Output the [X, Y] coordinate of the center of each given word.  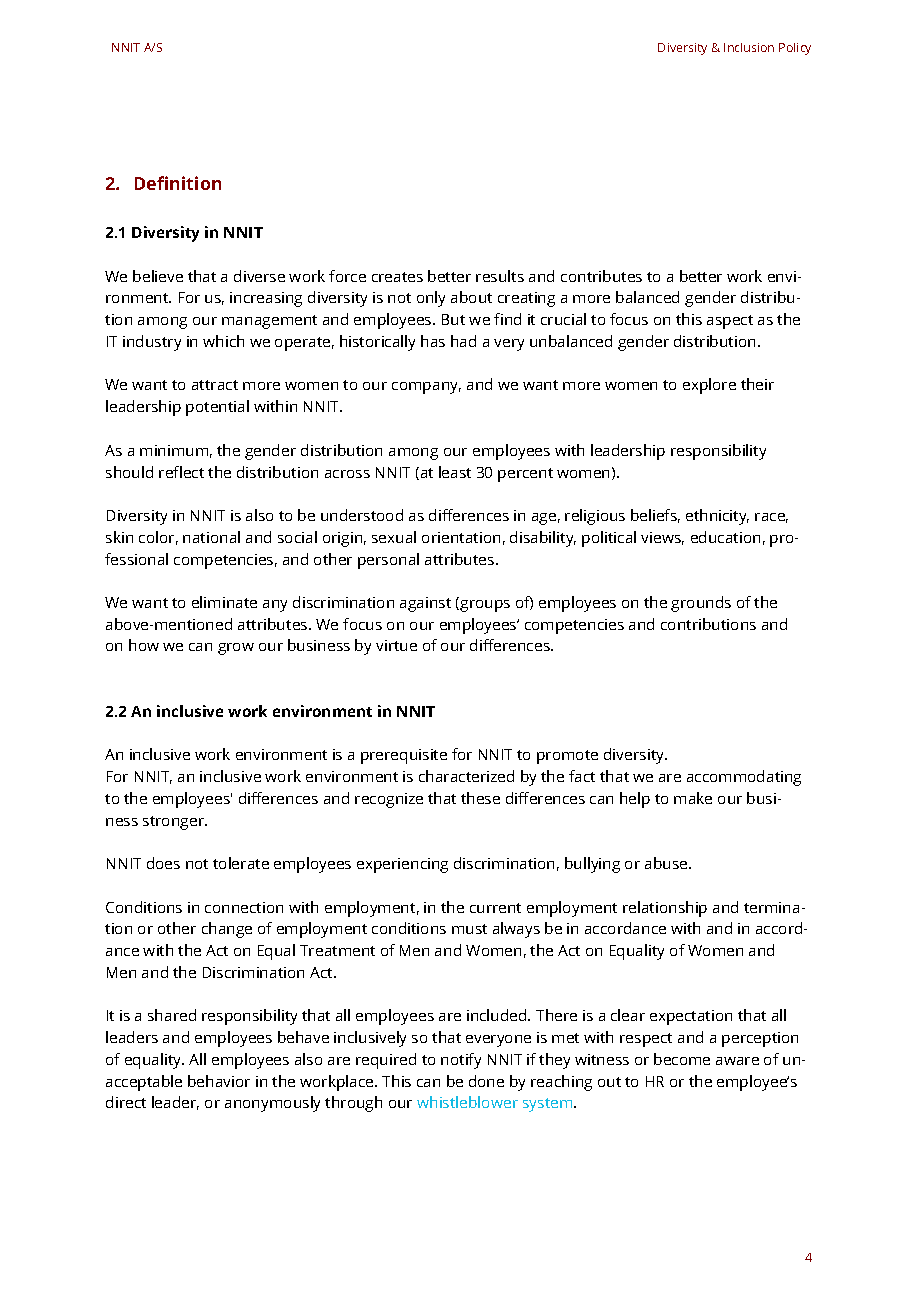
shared [172, 1015]
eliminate [224, 602]
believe [158, 276]
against [425, 604]
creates [397, 277]
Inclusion [749, 47]
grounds [701, 604]
